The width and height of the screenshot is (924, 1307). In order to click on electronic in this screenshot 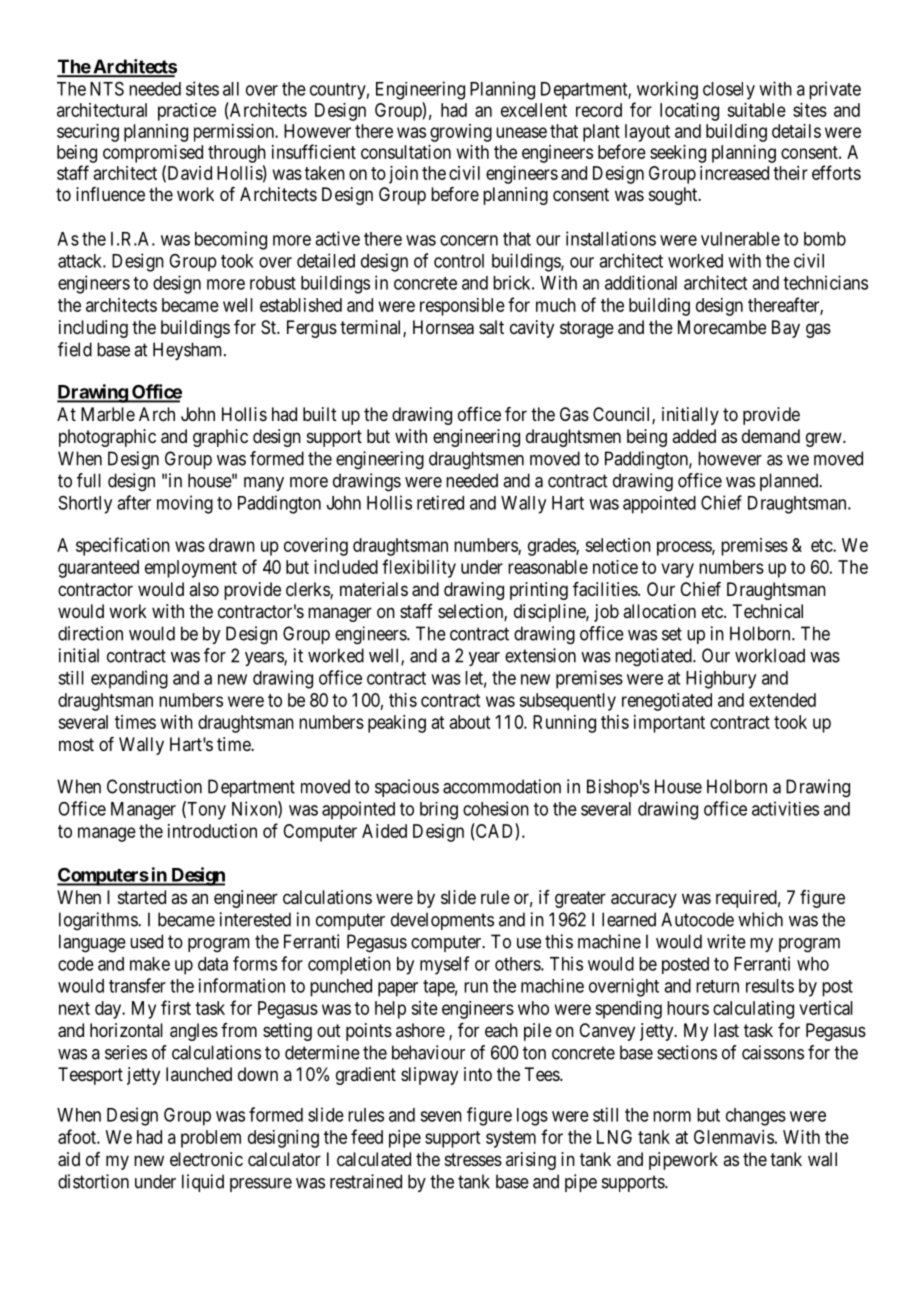, I will do `click(206, 1159)`.
